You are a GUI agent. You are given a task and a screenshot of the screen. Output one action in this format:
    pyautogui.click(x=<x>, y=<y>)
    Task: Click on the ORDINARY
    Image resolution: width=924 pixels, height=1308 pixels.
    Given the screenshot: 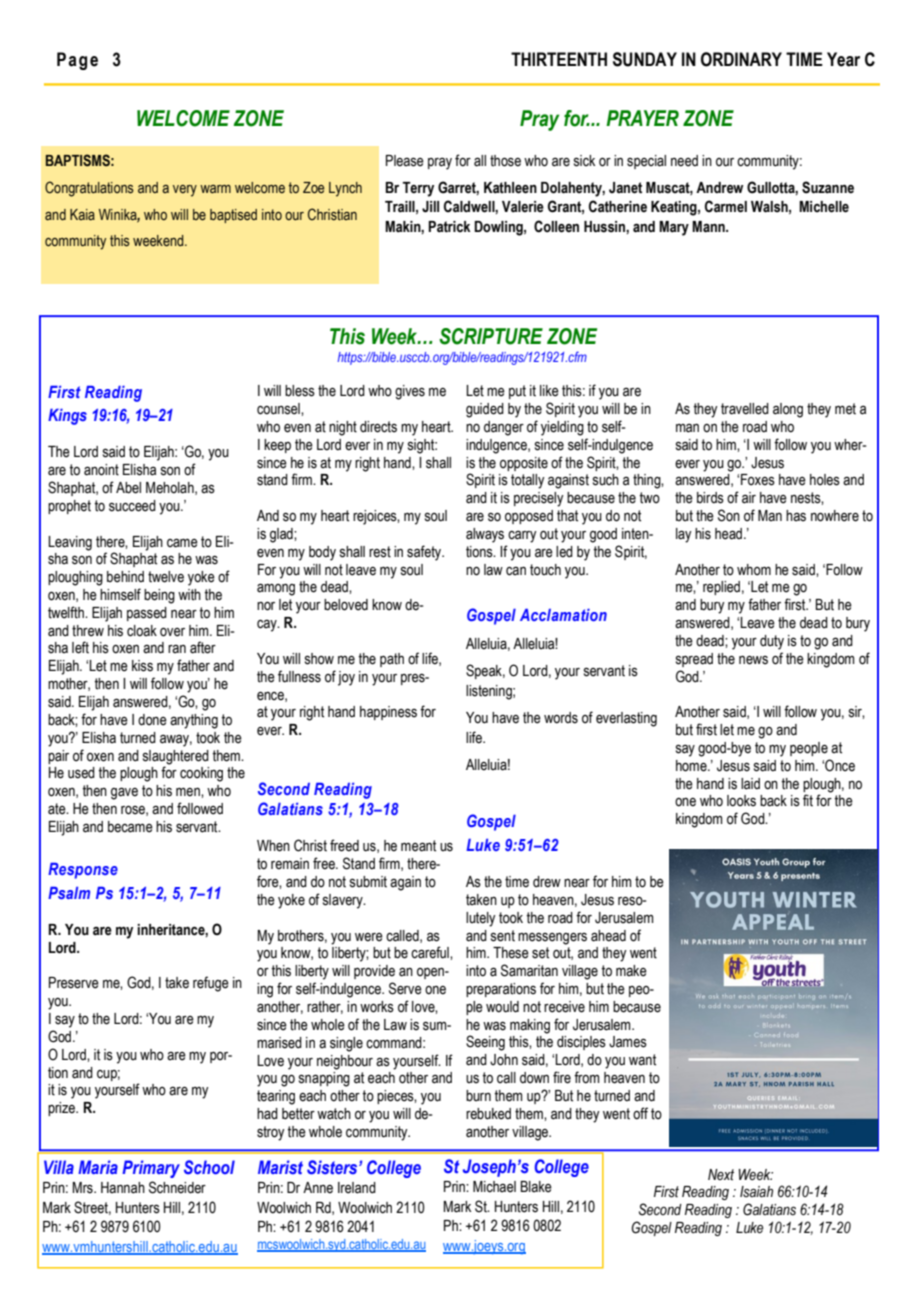 What is the action you would take?
    pyautogui.click(x=741, y=59)
